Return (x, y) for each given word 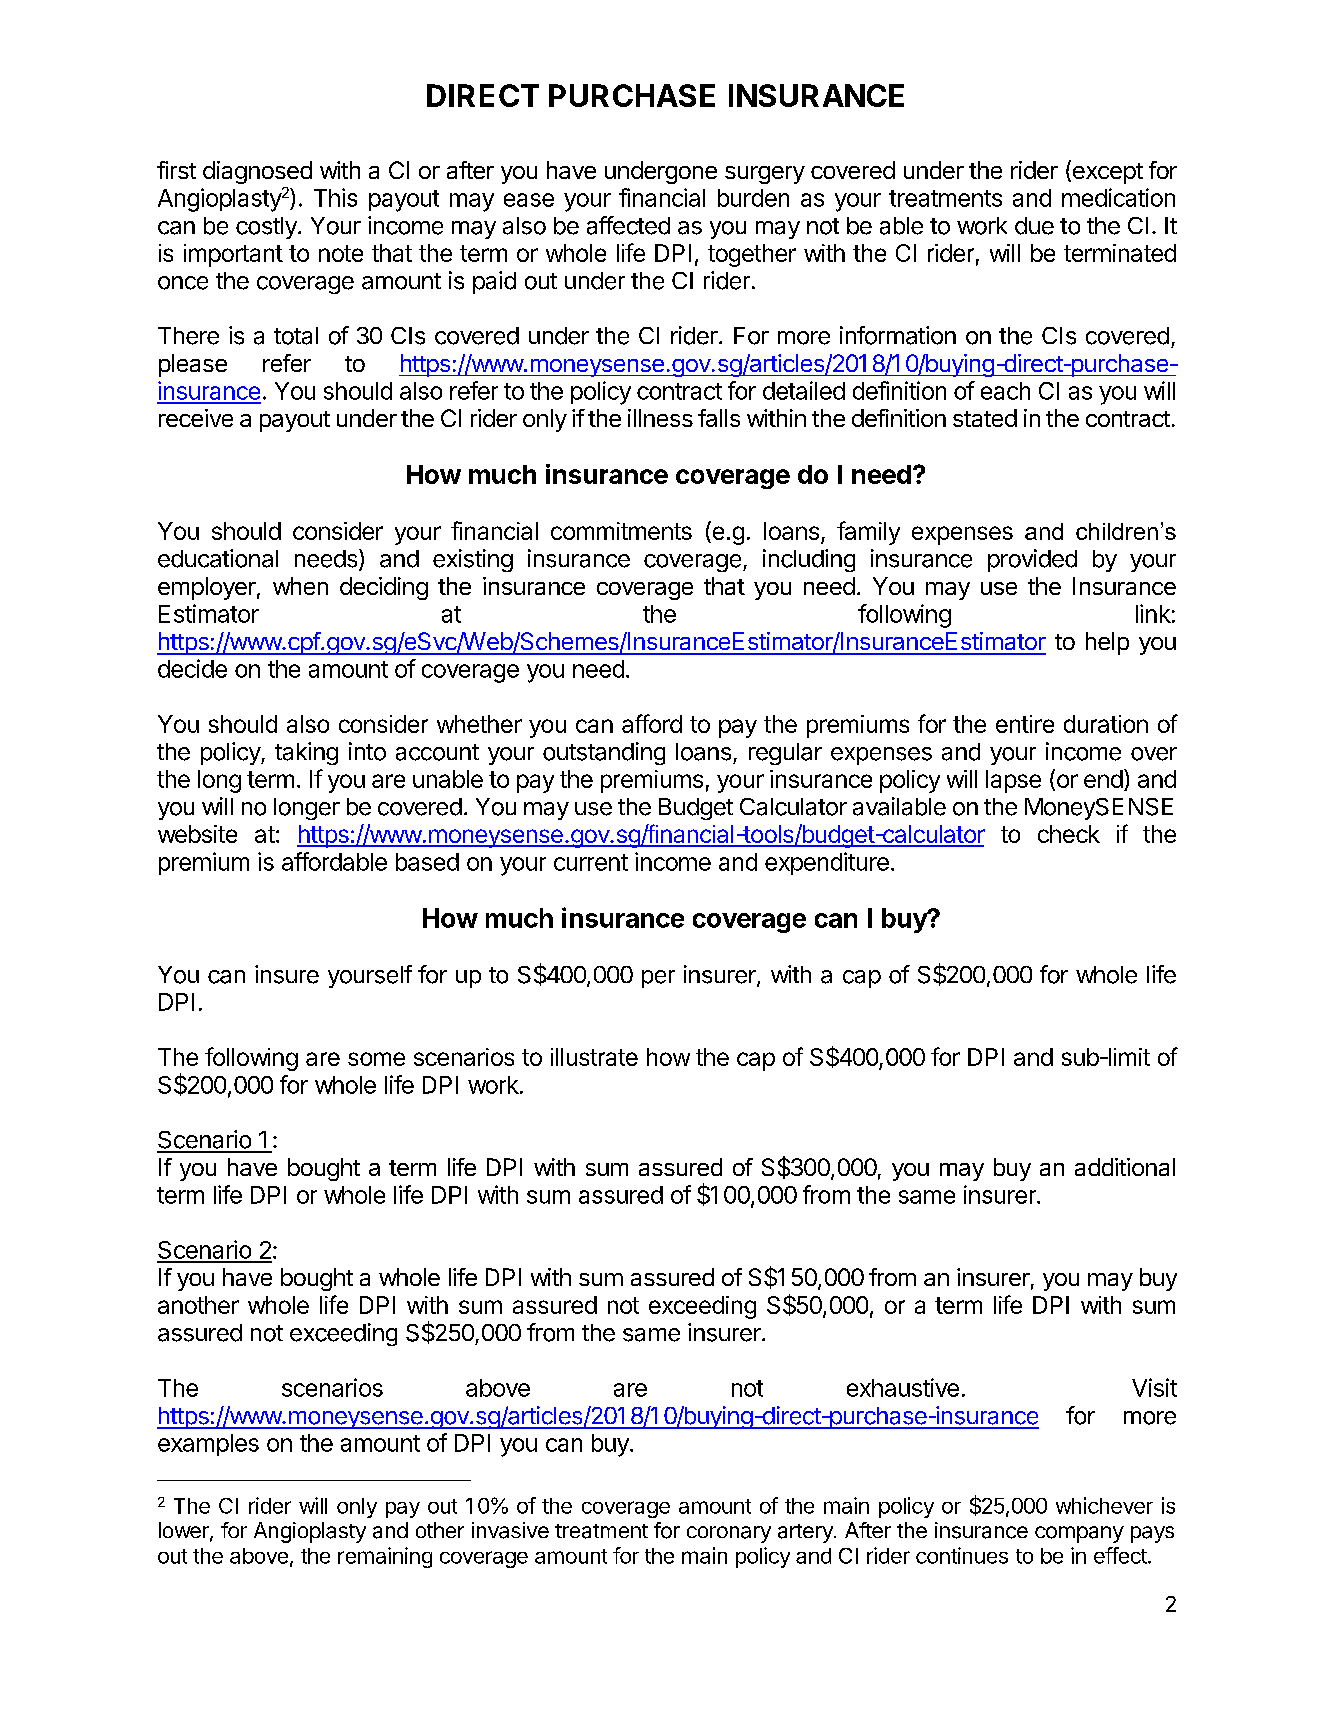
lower (185, 1531)
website (197, 834)
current (591, 862)
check (1069, 834)
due (1034, 226)
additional (1125, 1167)
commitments (621, 531)
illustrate (594, 1057)
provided (1032, 560)
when (300, 586)
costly (267, 228)
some (376, 1059)
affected (628, 225)
